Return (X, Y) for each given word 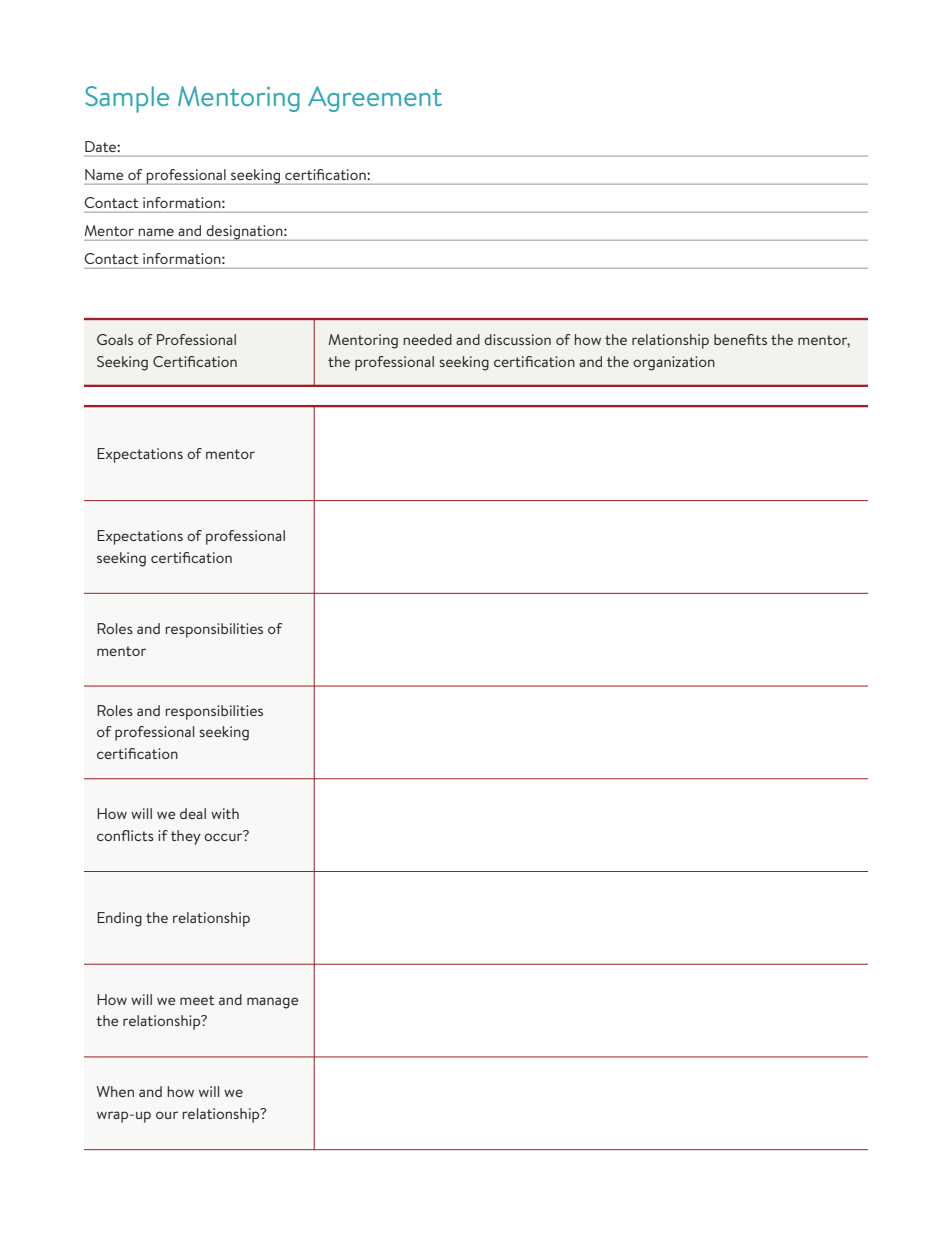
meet (197, 1000)
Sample (127, 99)
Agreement (375, 99)
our (167, 1115)
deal (193, 813)
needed (428, 339)
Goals (115, 339)
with (225, 813)
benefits (740, 339)
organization (674, 363)
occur (224, 836)
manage (273, 1003)
